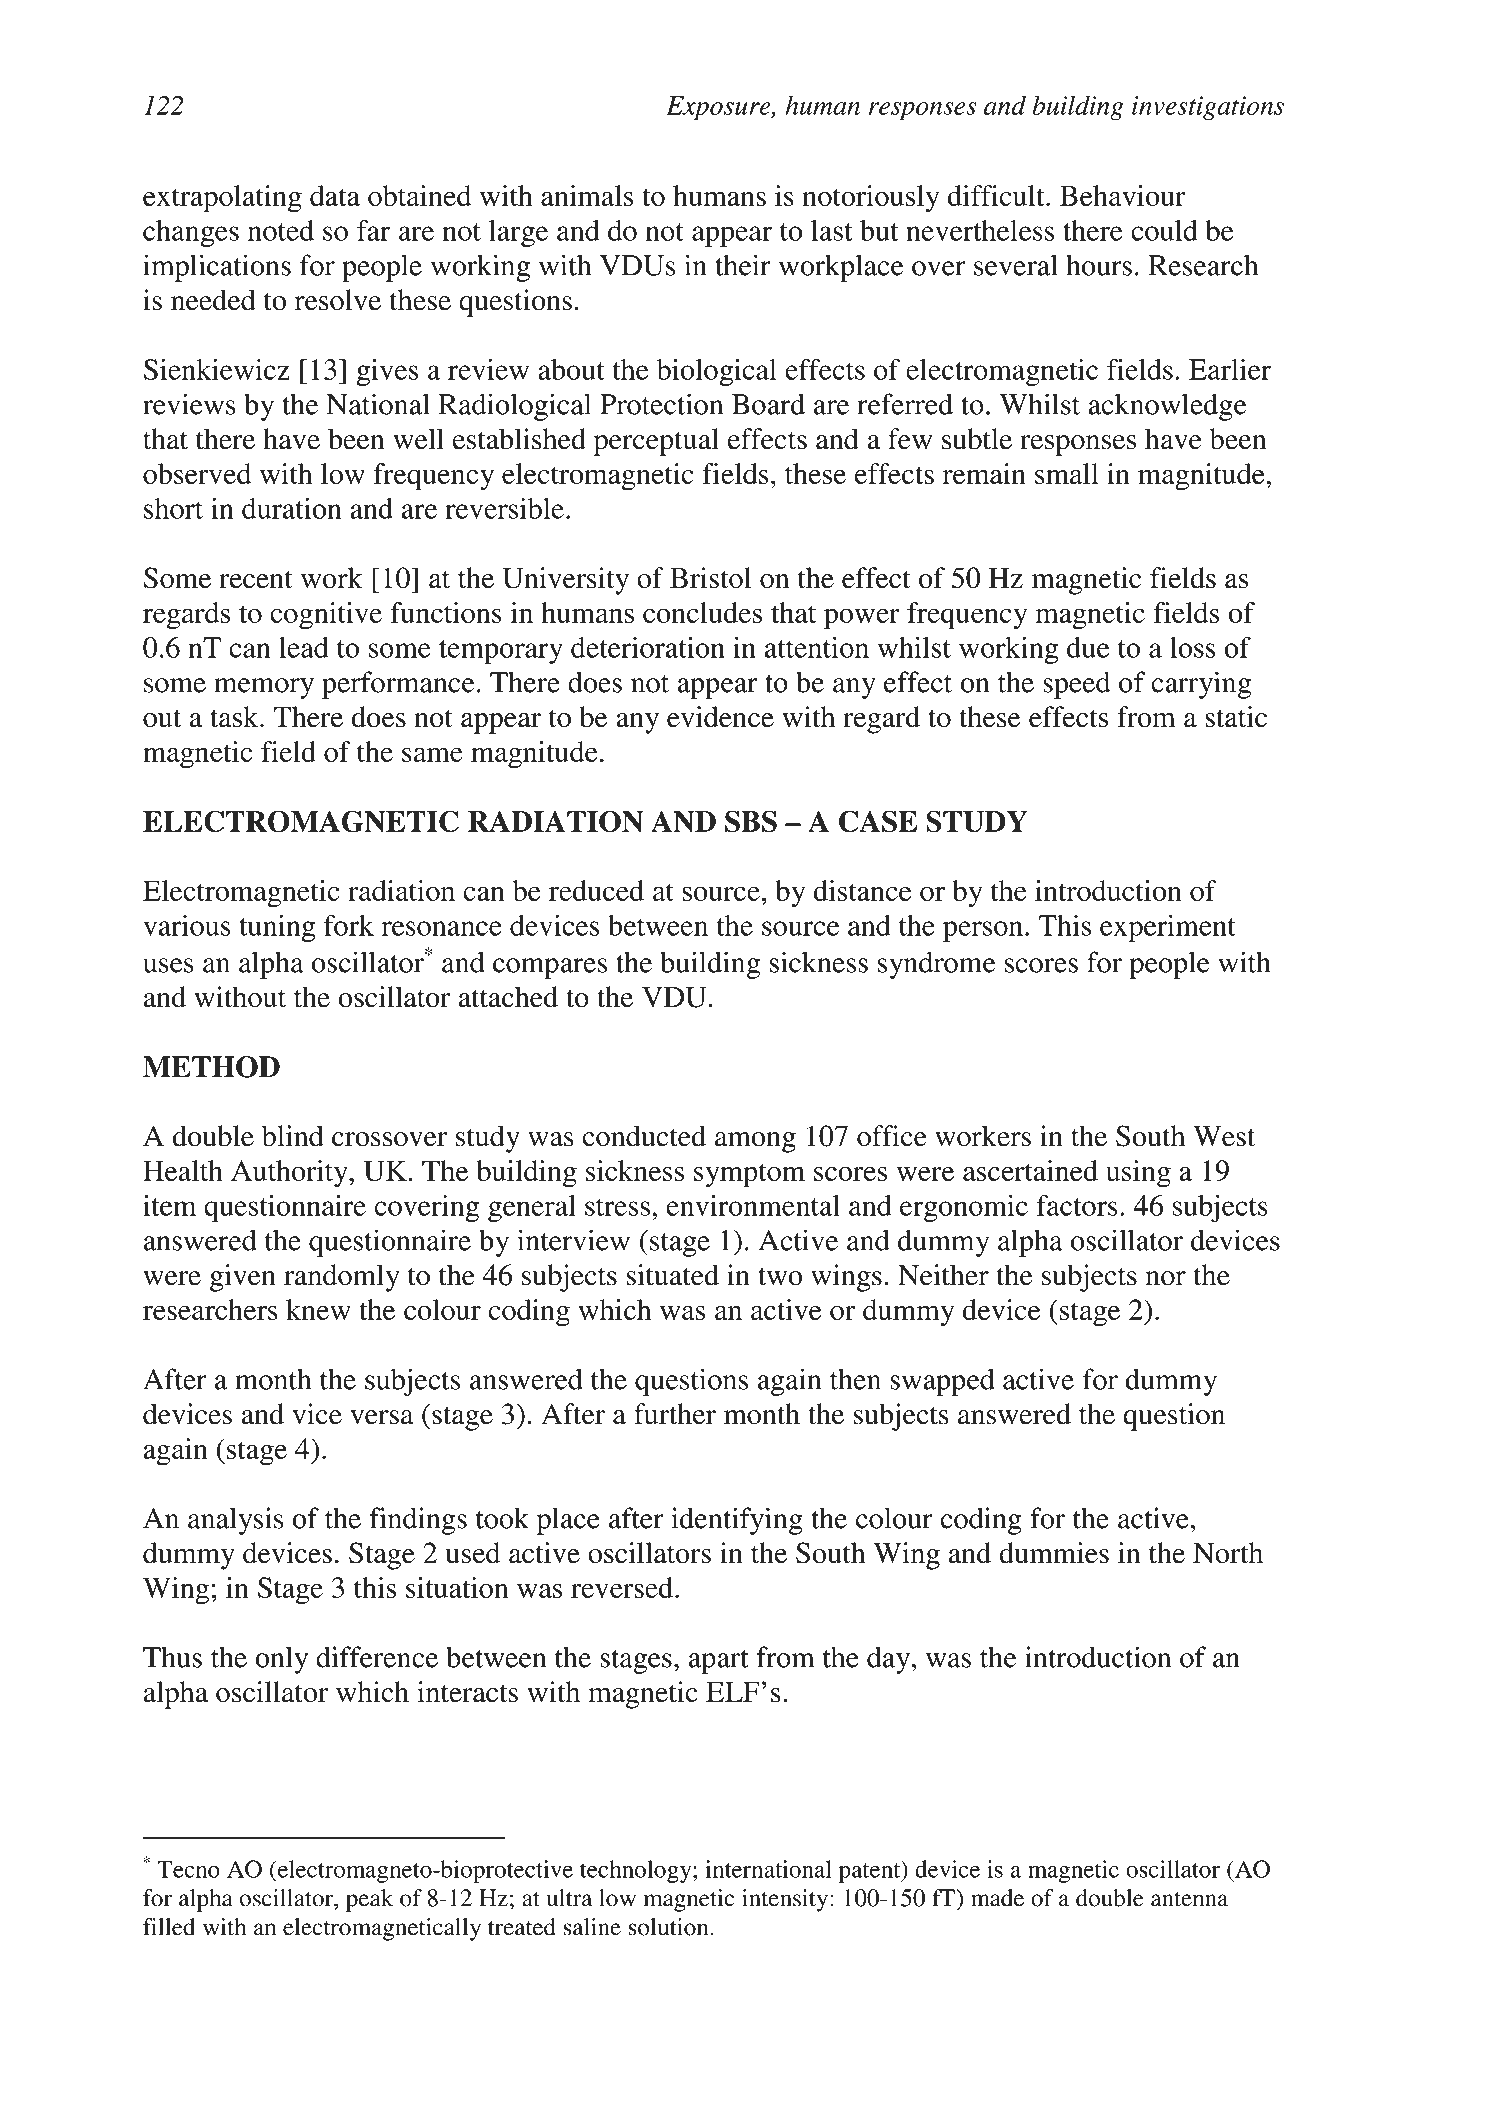 The width and height of the image is (1498, 2120). Describe the element at coordinates (335, 195) in the image. I see `data` at that location.
